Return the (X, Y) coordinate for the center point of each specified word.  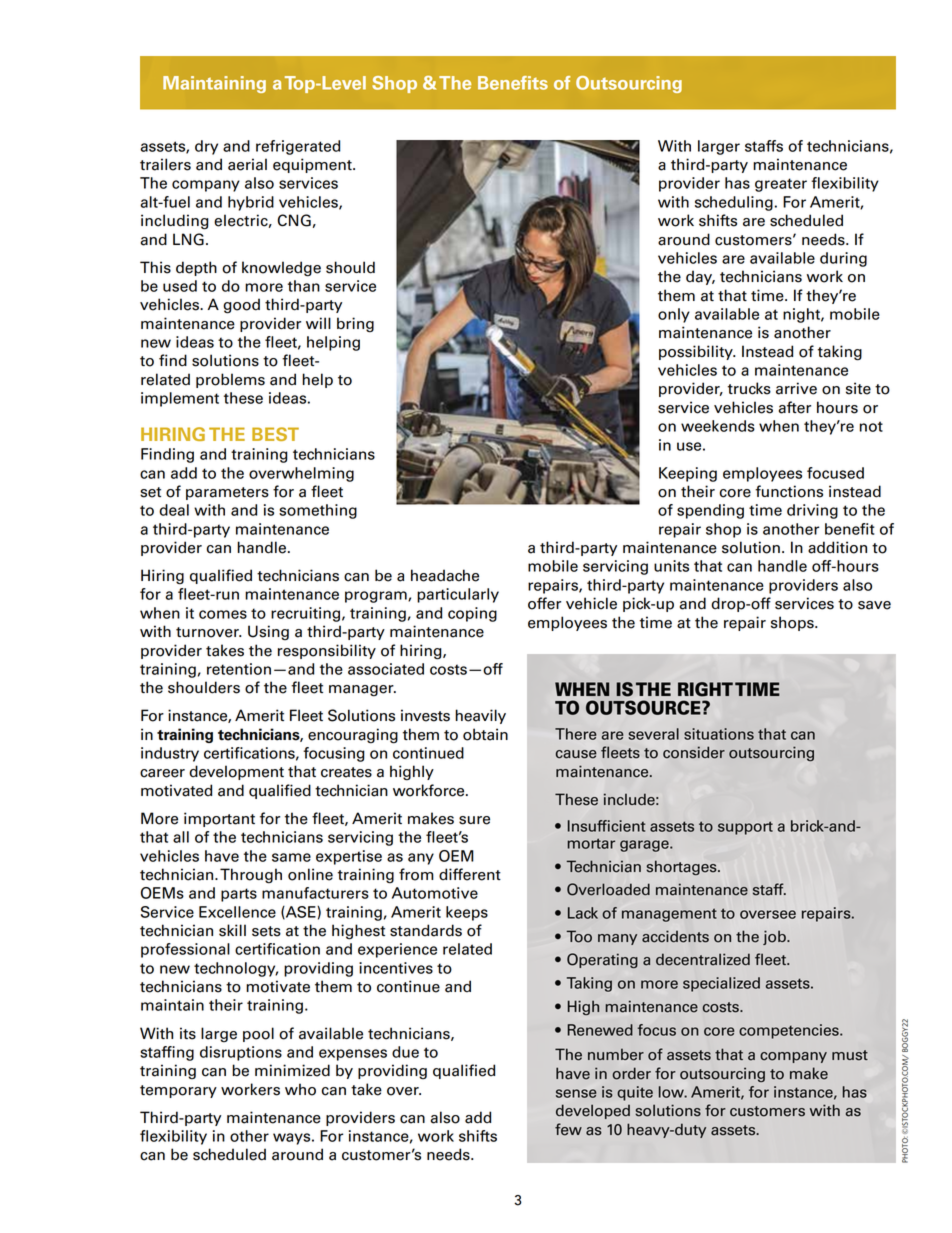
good (241, 306)
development (236, 772)
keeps (467, 913)
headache (445, 575)
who (300, 1089)
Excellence (237, 912)
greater (781, 185)
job (775, 937)
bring (355, 325)
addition (837, 547)
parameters (227, 493)
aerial (247, 164)
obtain (485, 734)
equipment (313, 165)
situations (719, 734)
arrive (796, 388)
